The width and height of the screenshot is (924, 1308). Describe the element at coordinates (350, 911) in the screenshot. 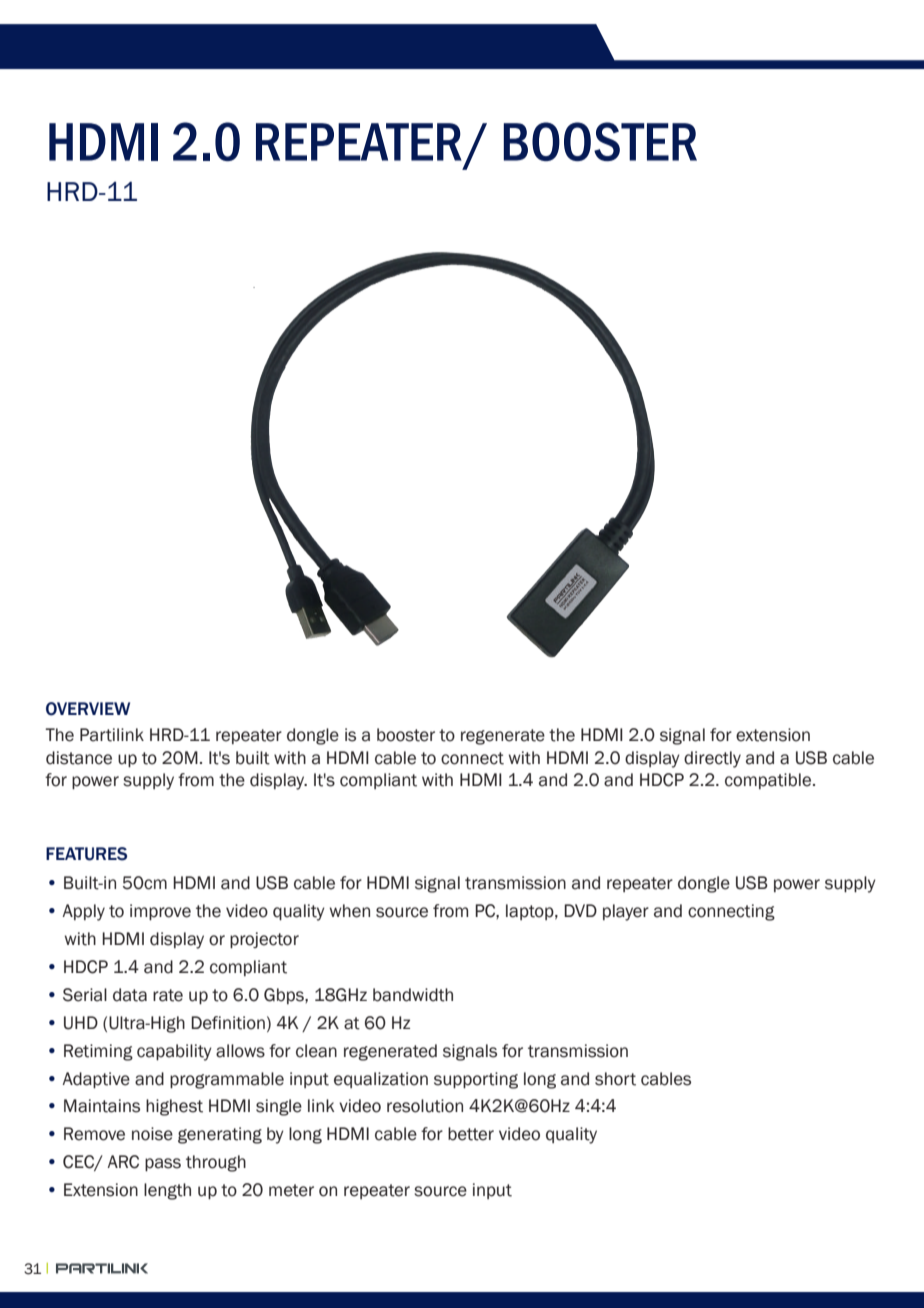

I see `when` at that location.
